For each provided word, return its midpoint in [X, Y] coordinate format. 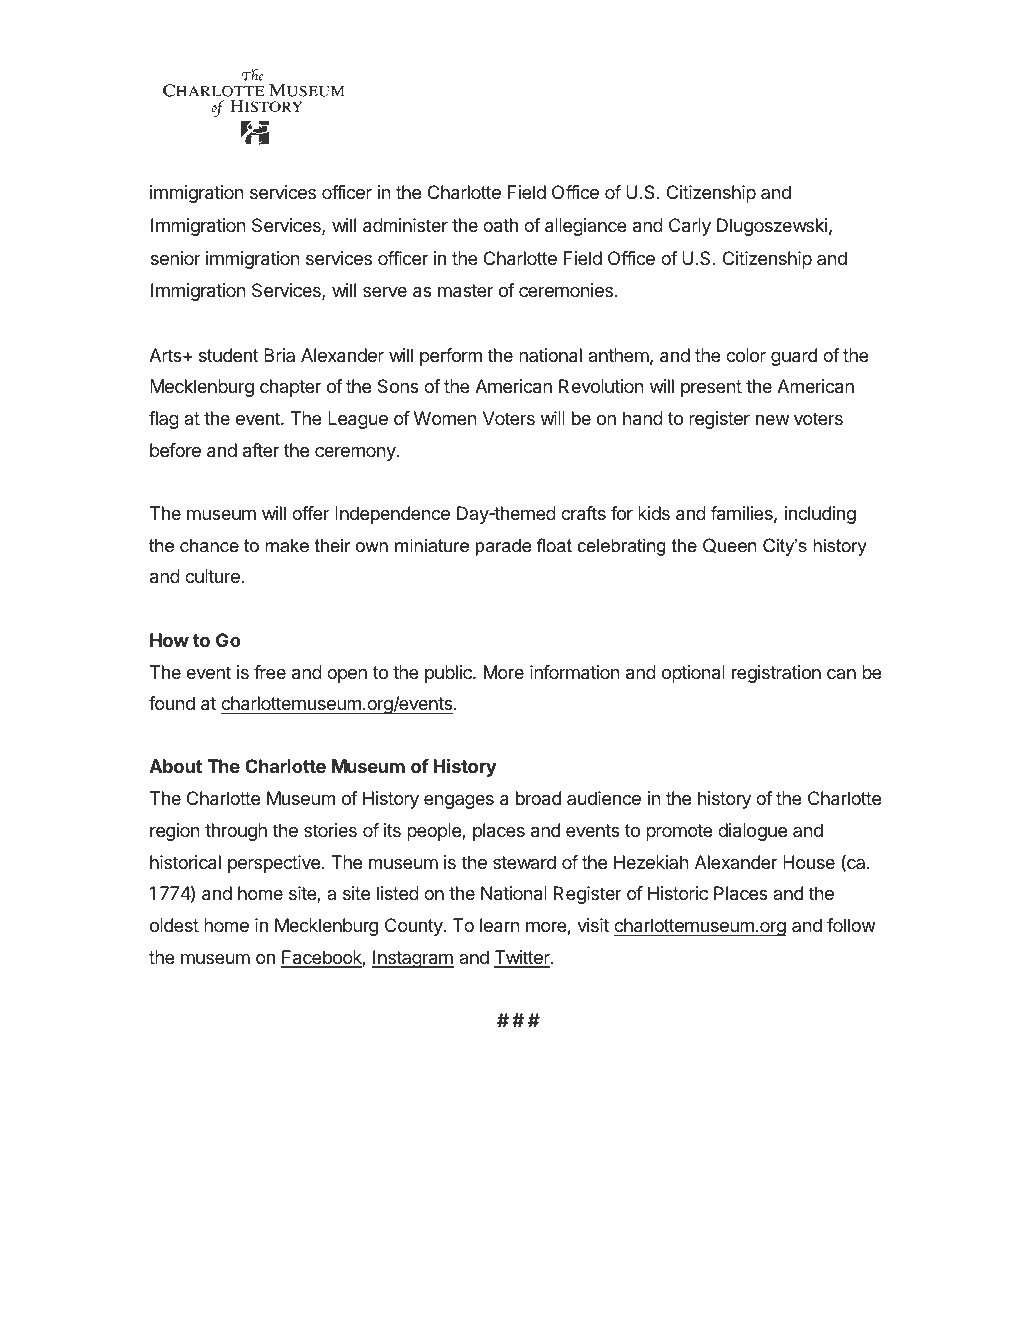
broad [538, 798]
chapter [290, 388]
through [236, 832]
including [820, 515]
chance [209, 545]
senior [176, 258]
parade [503, 547]
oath [500, 225]
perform [451, 357]
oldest [174, 925]
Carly [690, 227]
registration [776, 674]
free [270, 672]
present [711, 388]
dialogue [752, 832]
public [449, 674]
